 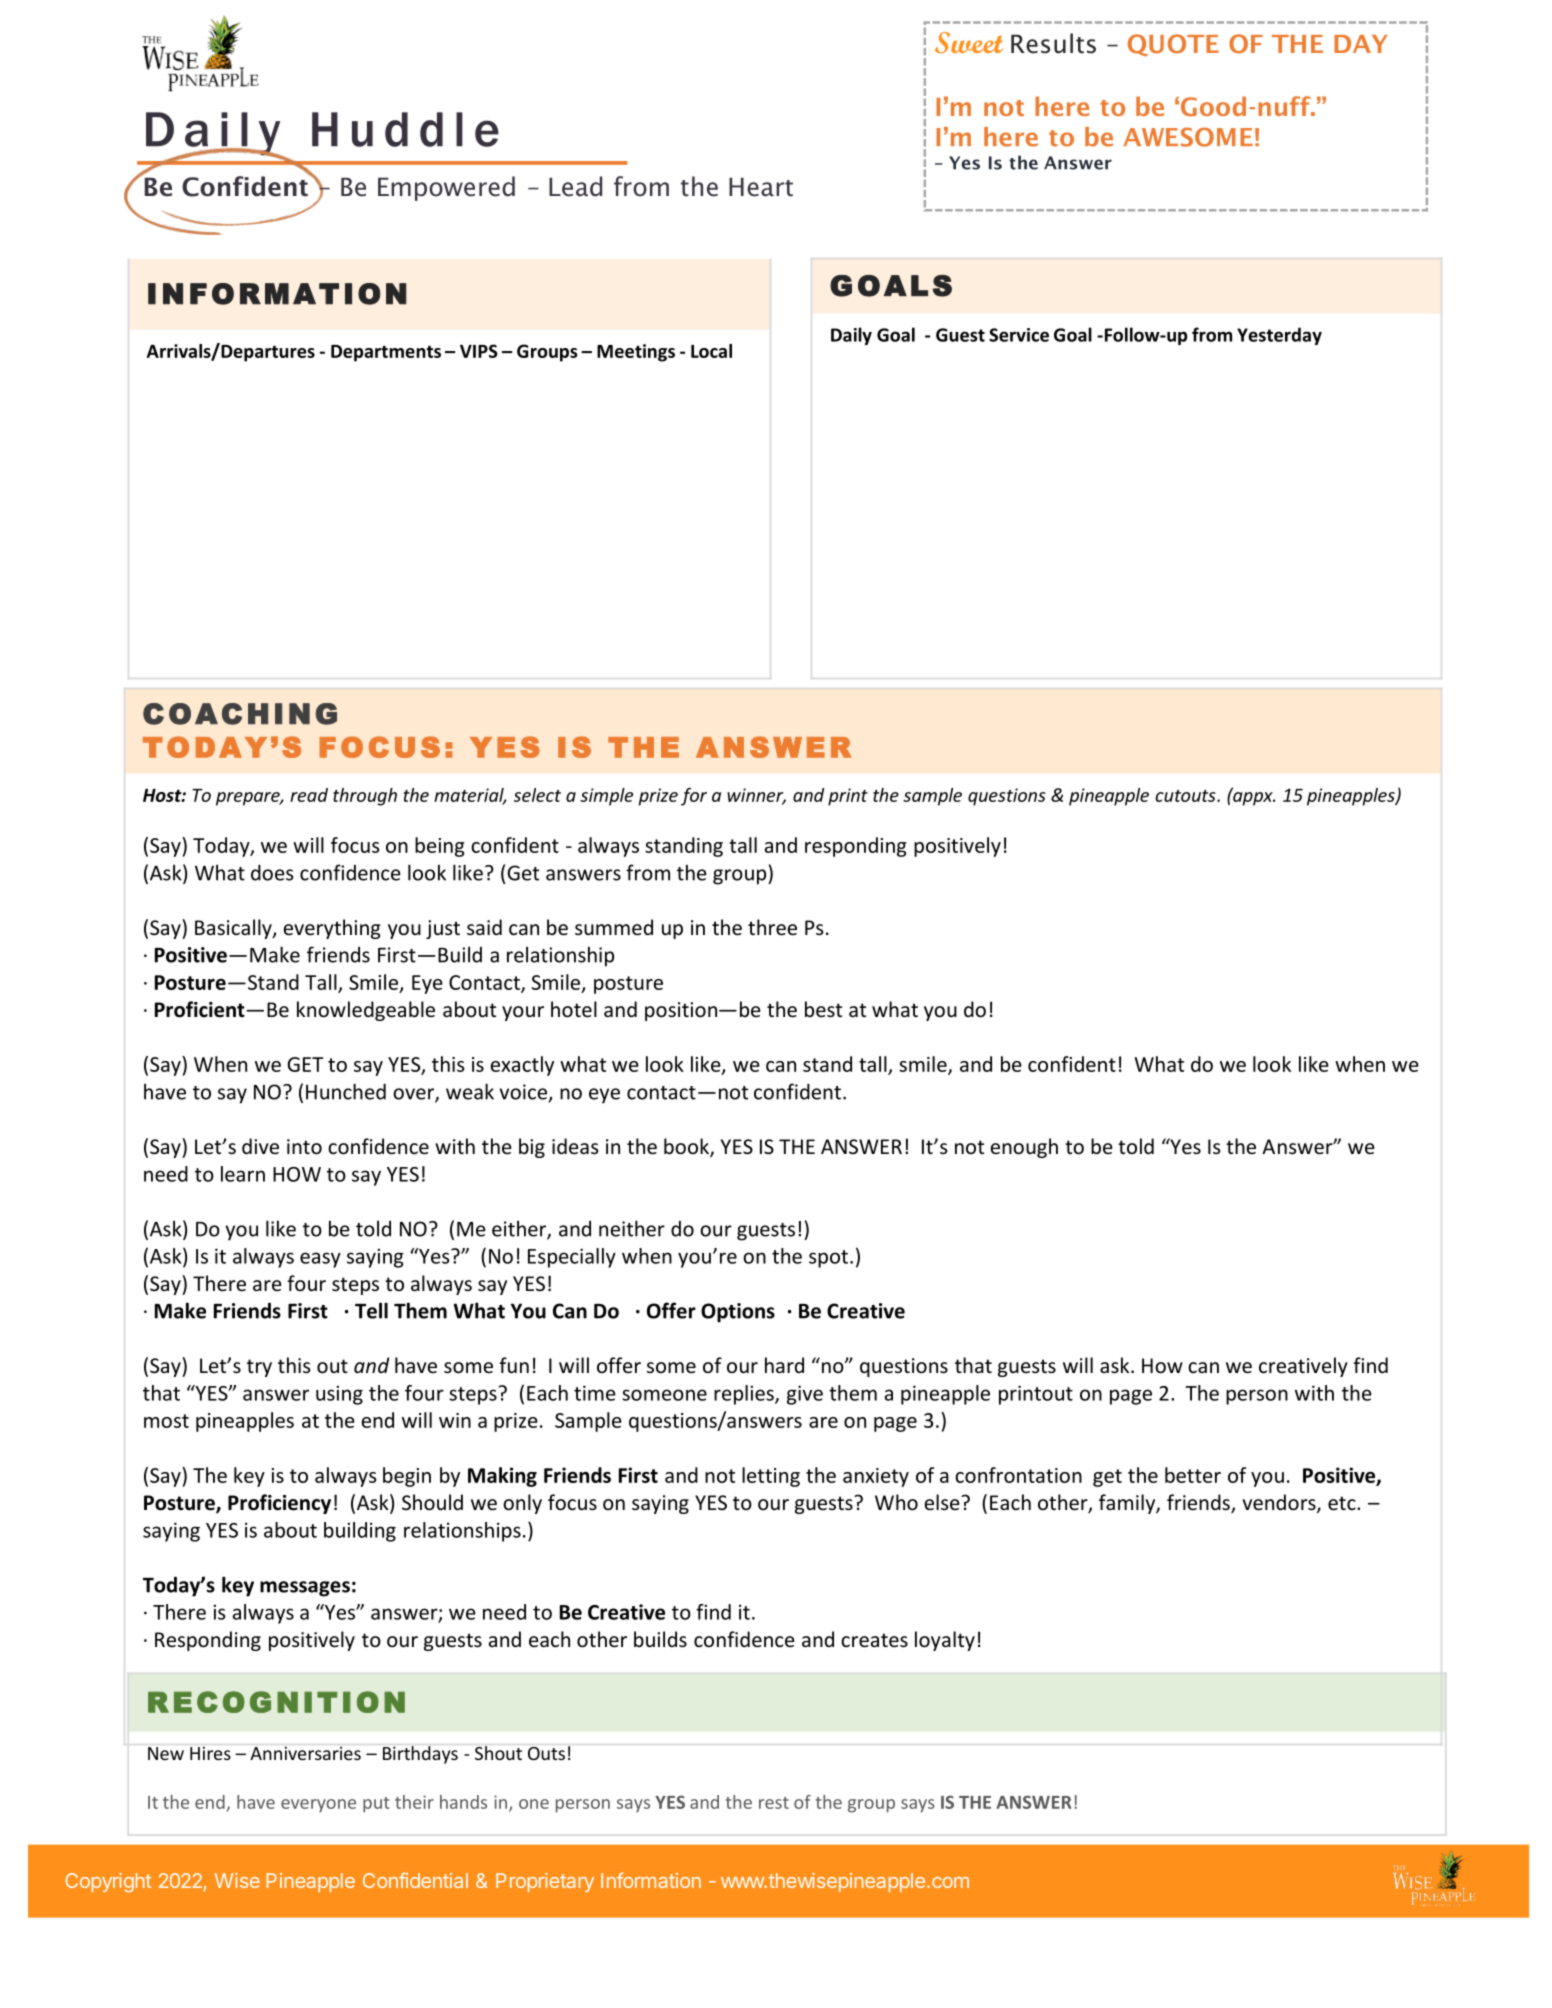 What do you see at coordinates (945, 1641) in the page?
I see `loyalty` at bounding box center [945, 1641].
